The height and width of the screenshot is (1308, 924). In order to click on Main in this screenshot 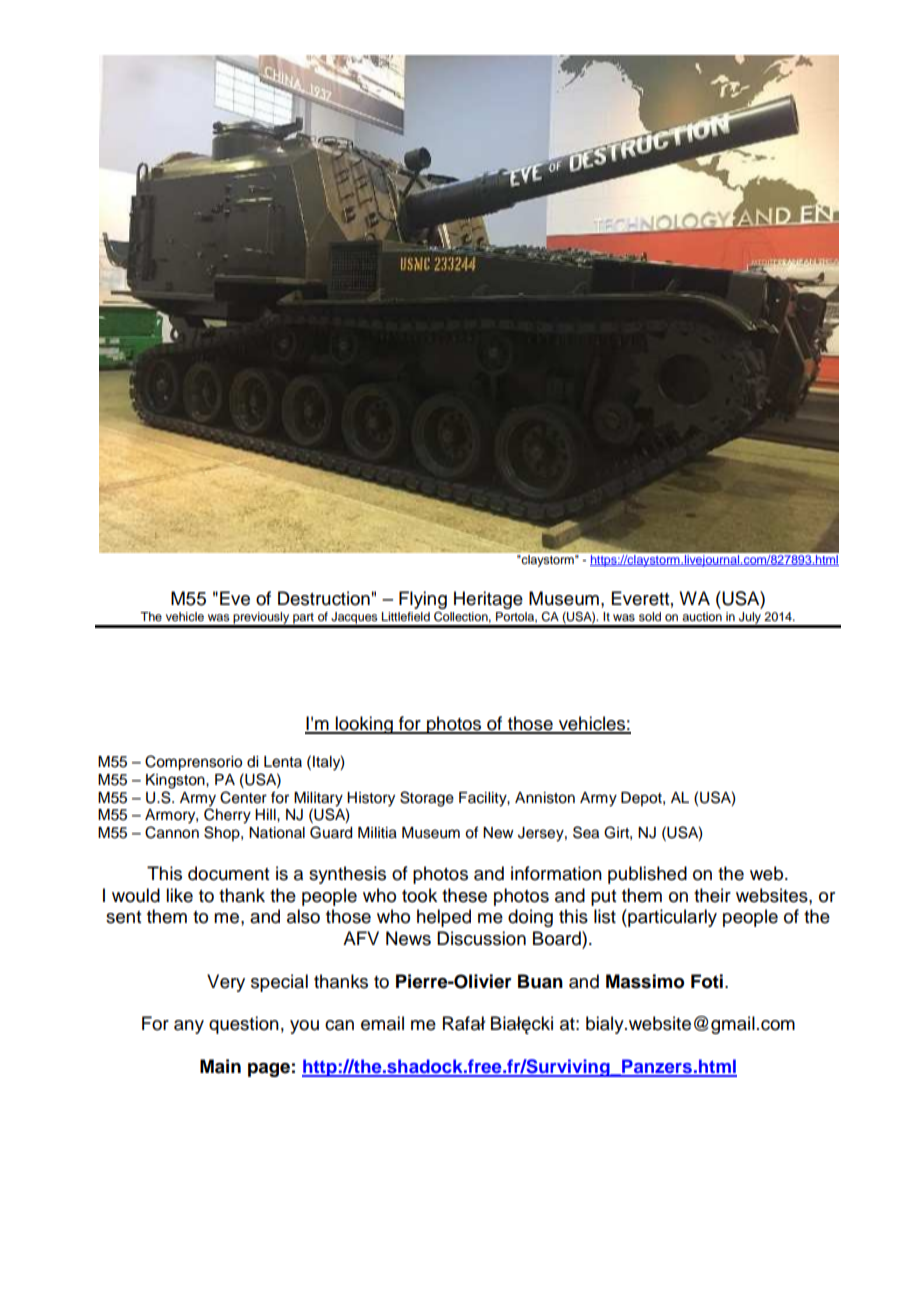, I will do `click(220, 1066)`.
